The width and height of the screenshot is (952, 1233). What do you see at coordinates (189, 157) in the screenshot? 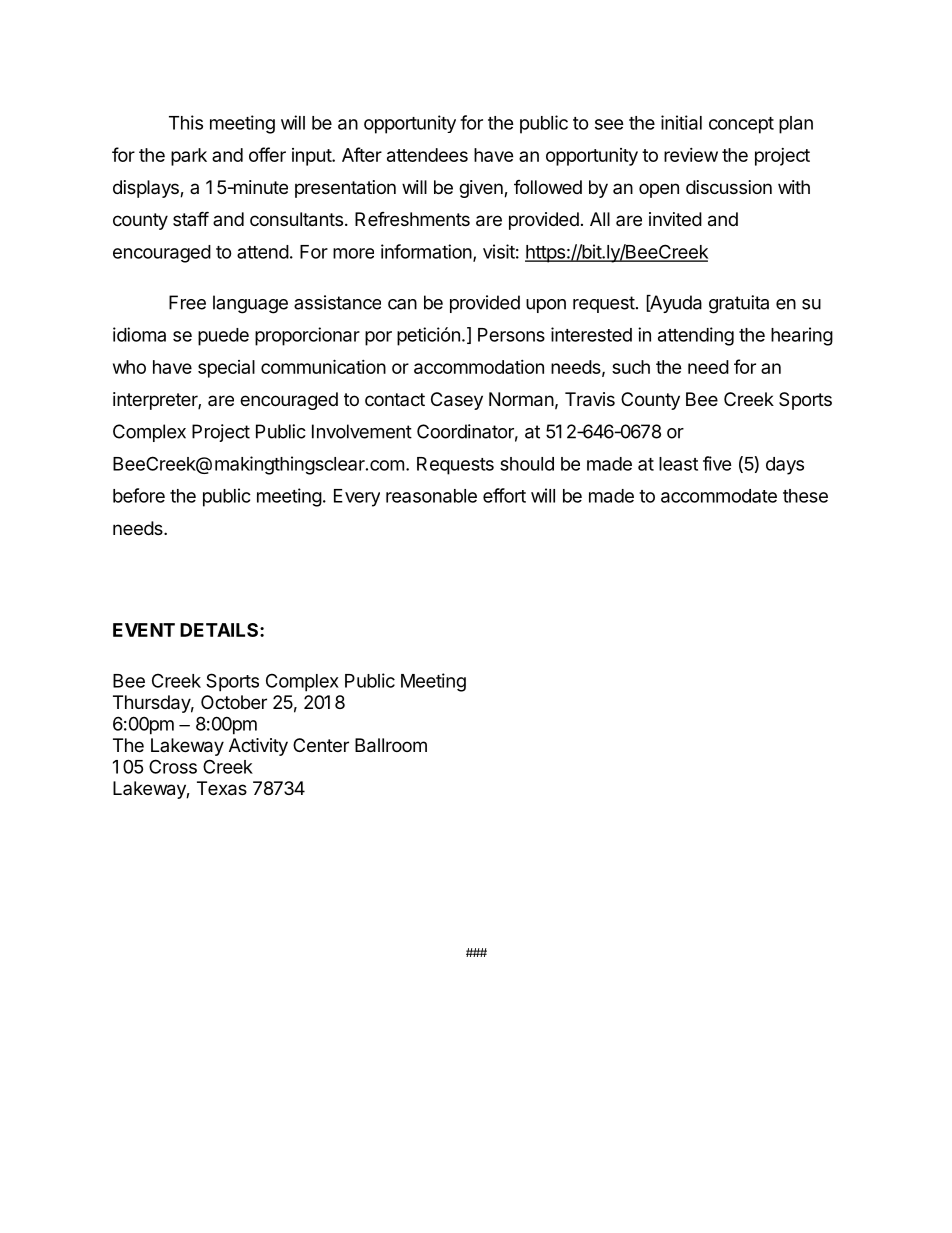
I see `park` at bounding box center [189, 157].
